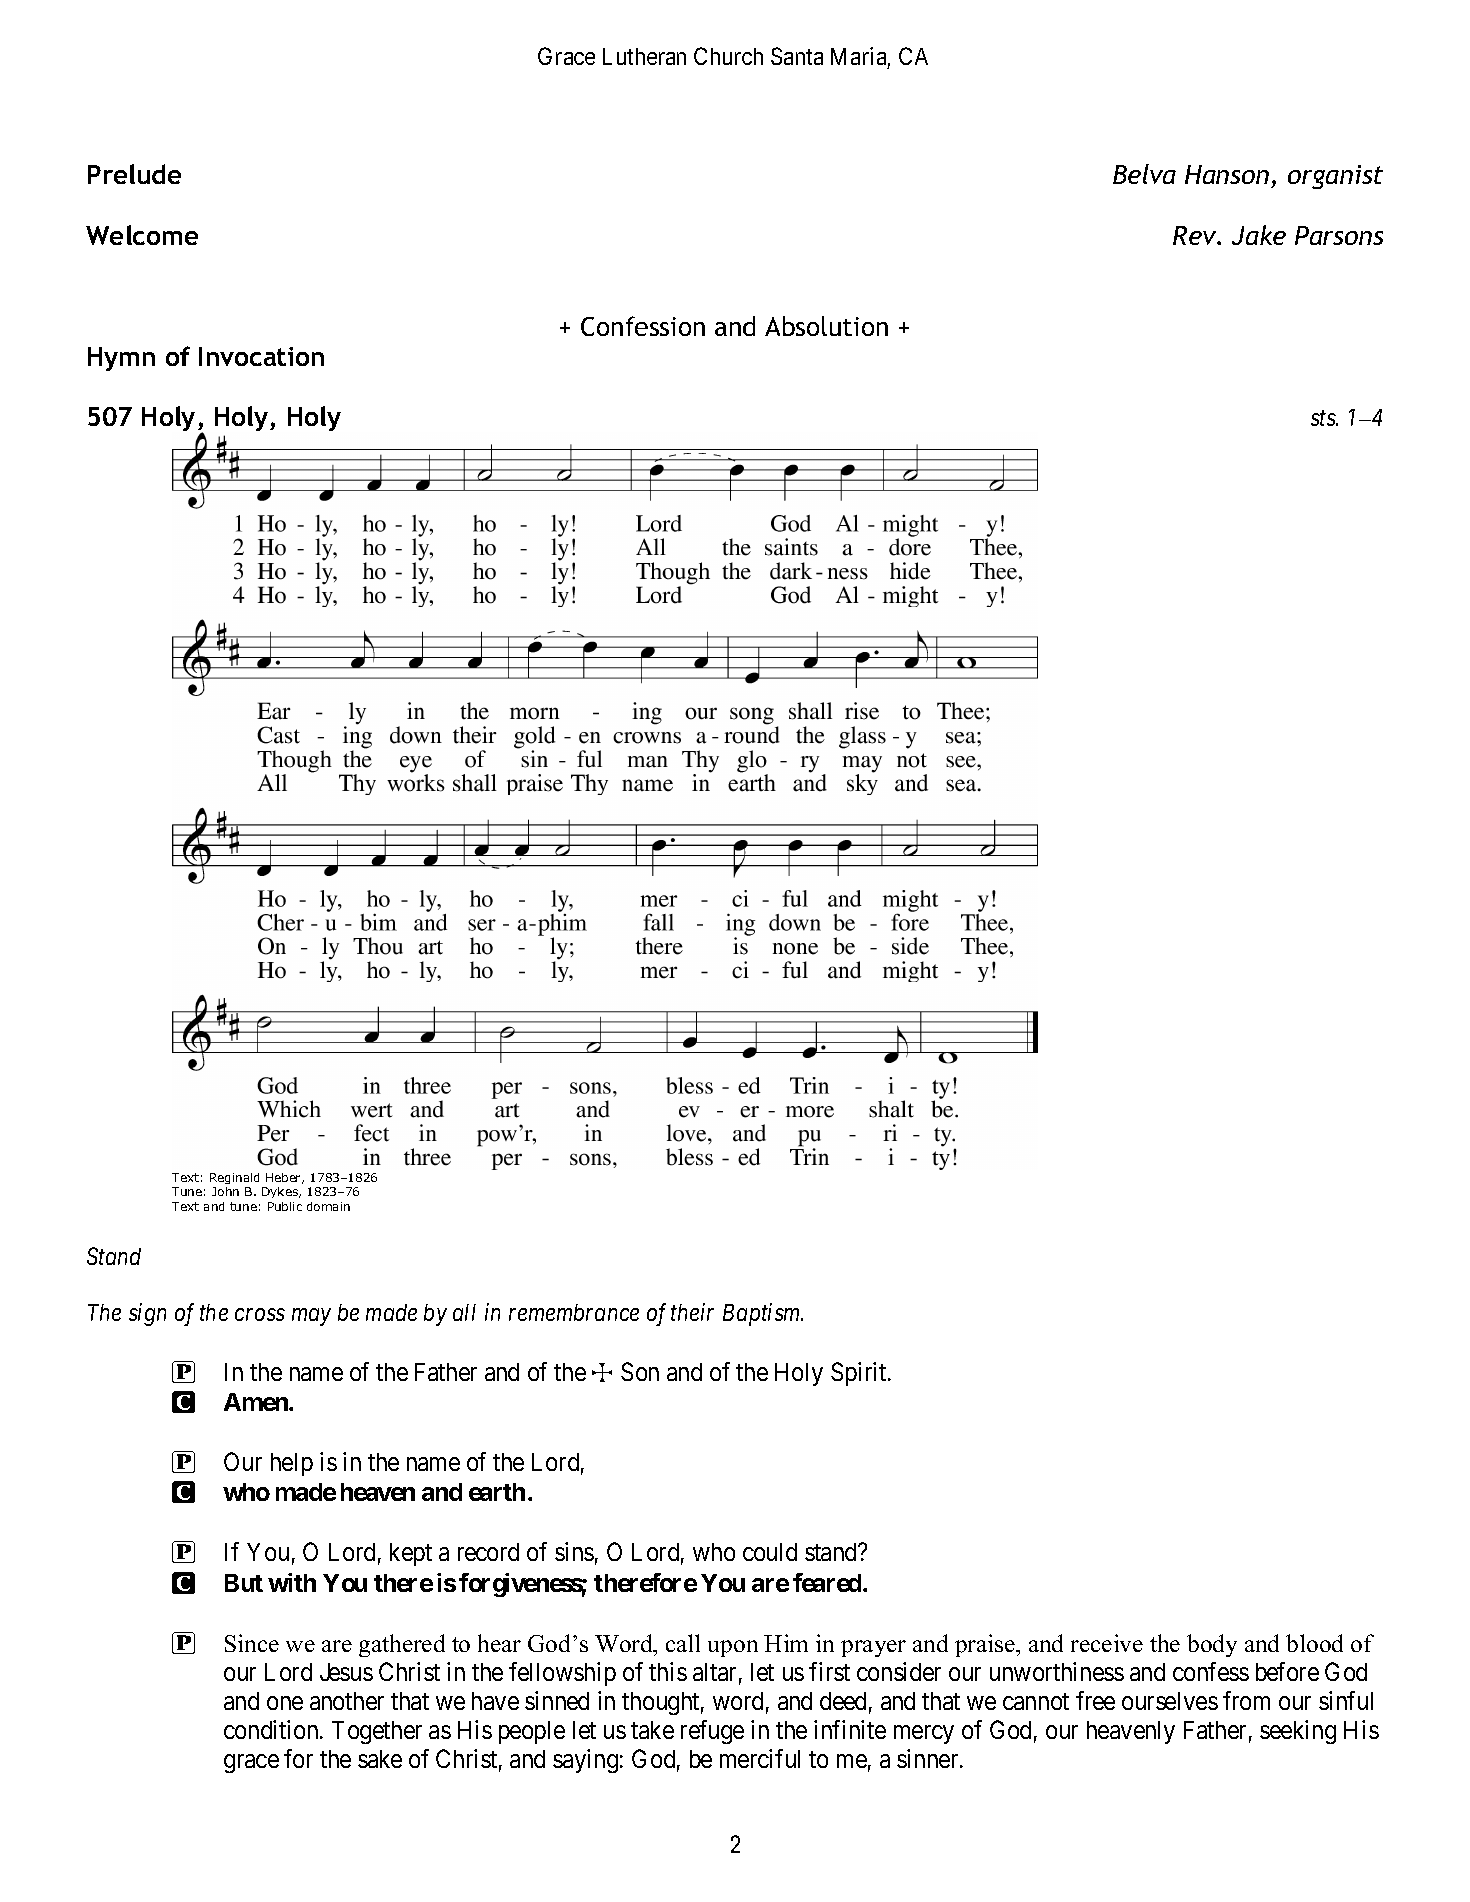  Describe the element at coordinates (260, 1315) in the screenshot. I see `cross` at that location.
